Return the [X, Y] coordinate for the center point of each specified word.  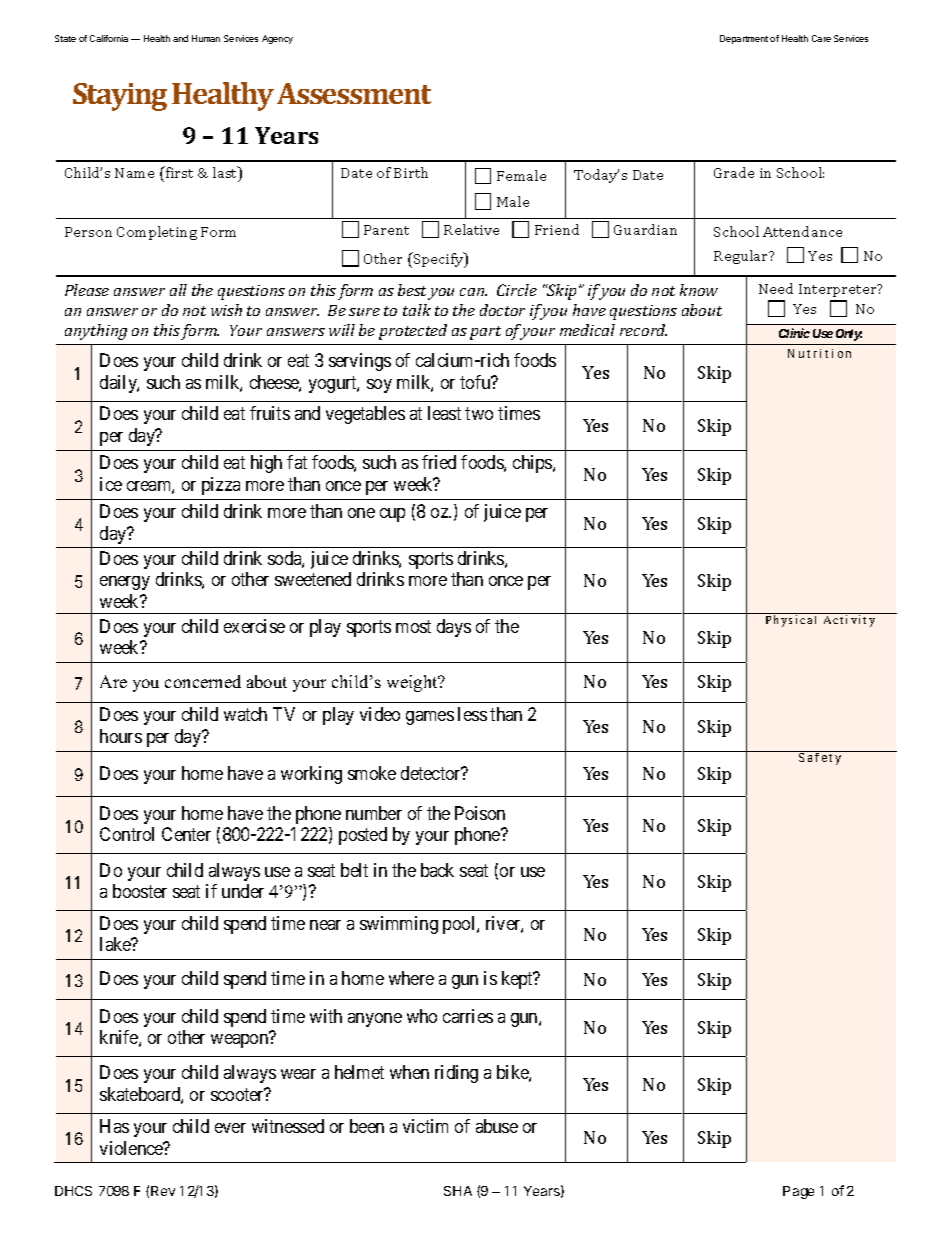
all [178, 290]
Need [776, 288]
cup [392, 515]
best [412, 290]
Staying [120, 97]
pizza [221, 486]
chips [533, 464]
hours [121, 736]
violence [132, 1148]
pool [460, 925]
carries [468, 1016]
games [430, 718]
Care [821, 38]
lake [116, 944]
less [472, 714]
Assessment [354, 93]
